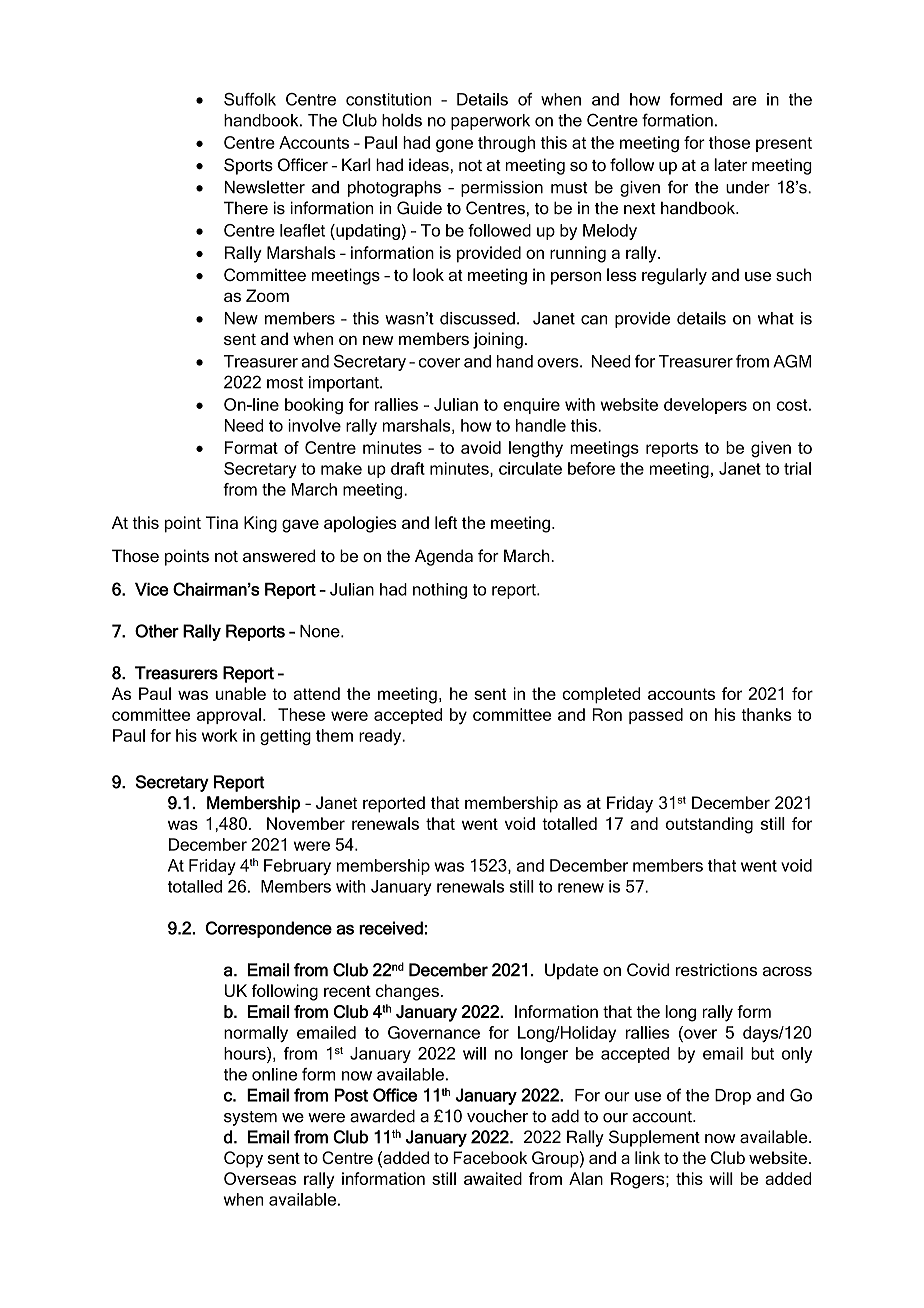  Describe the element at coordinates (498, 340) in the screenshot. I see `joining` at that location.
